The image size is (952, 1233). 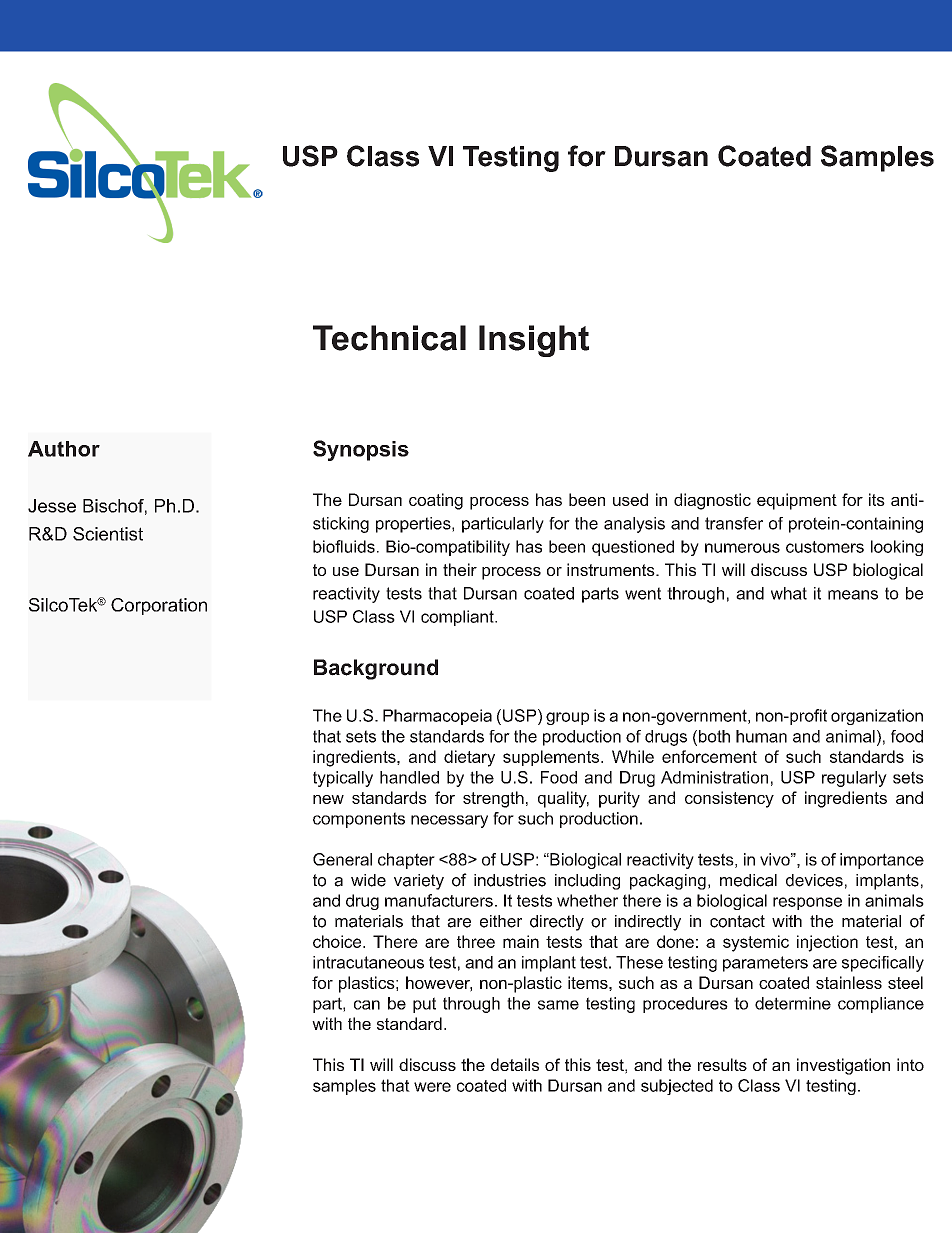 What do you see at coordinates (515, 1064) in the screenshot?
I see `details` at bounding box center [515, 1064].
